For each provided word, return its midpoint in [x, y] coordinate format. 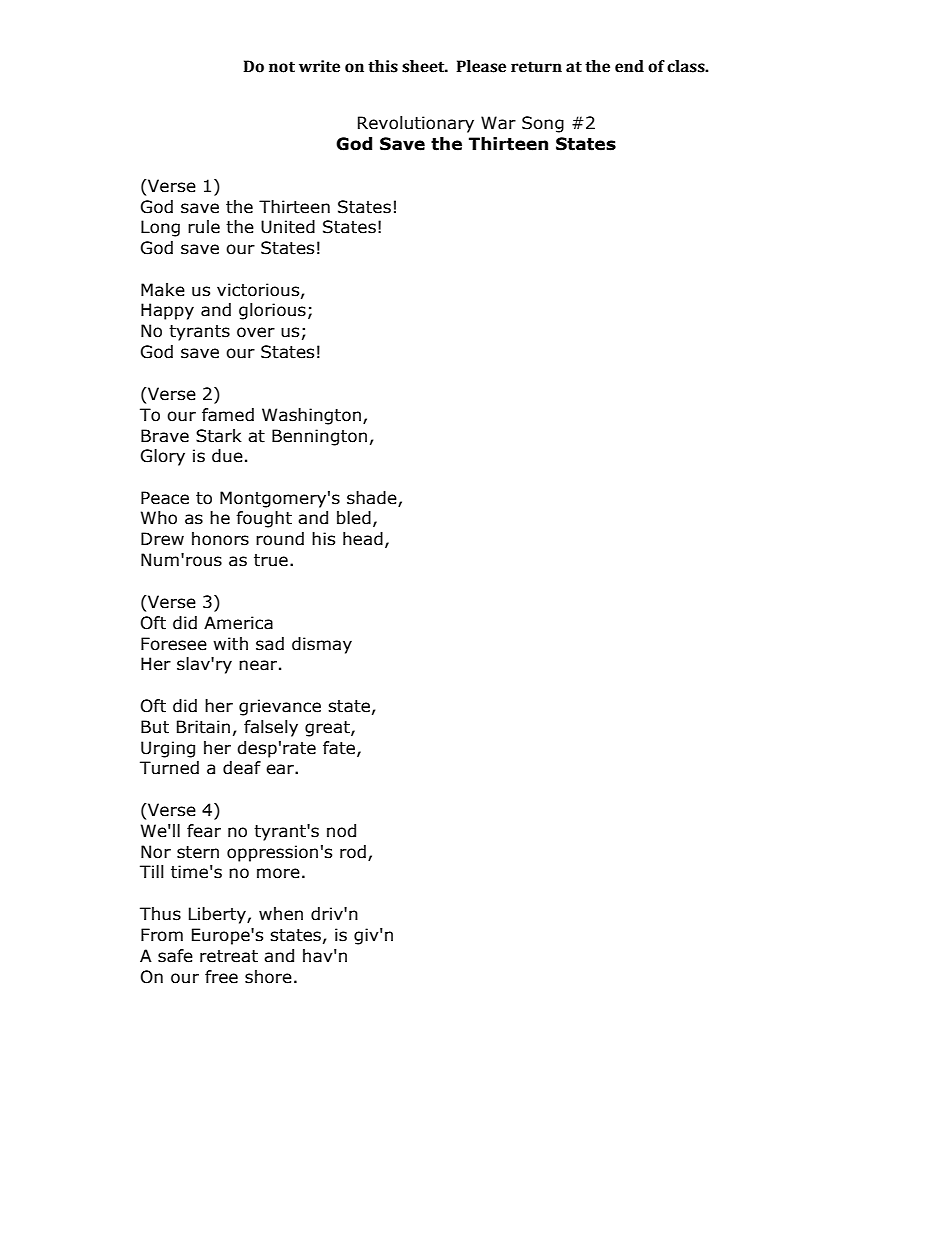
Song [543, 124]
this [383, 66]
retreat [229, 956]
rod [353, 852]
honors [220, 539]
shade [373, 499]
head [363, 539]
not [282, 67]
